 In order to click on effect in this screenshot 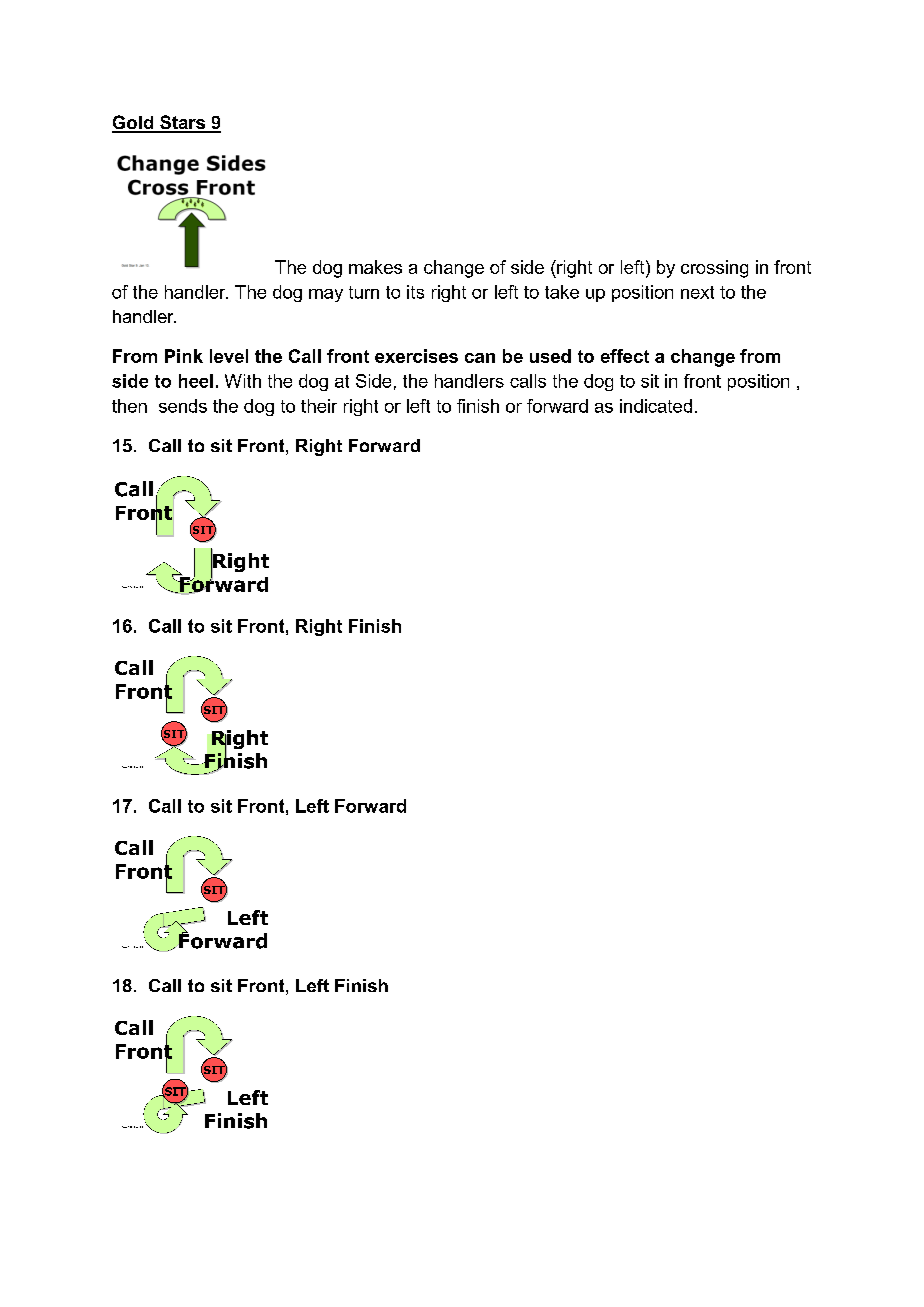, I will do `click(625, 356)`.
